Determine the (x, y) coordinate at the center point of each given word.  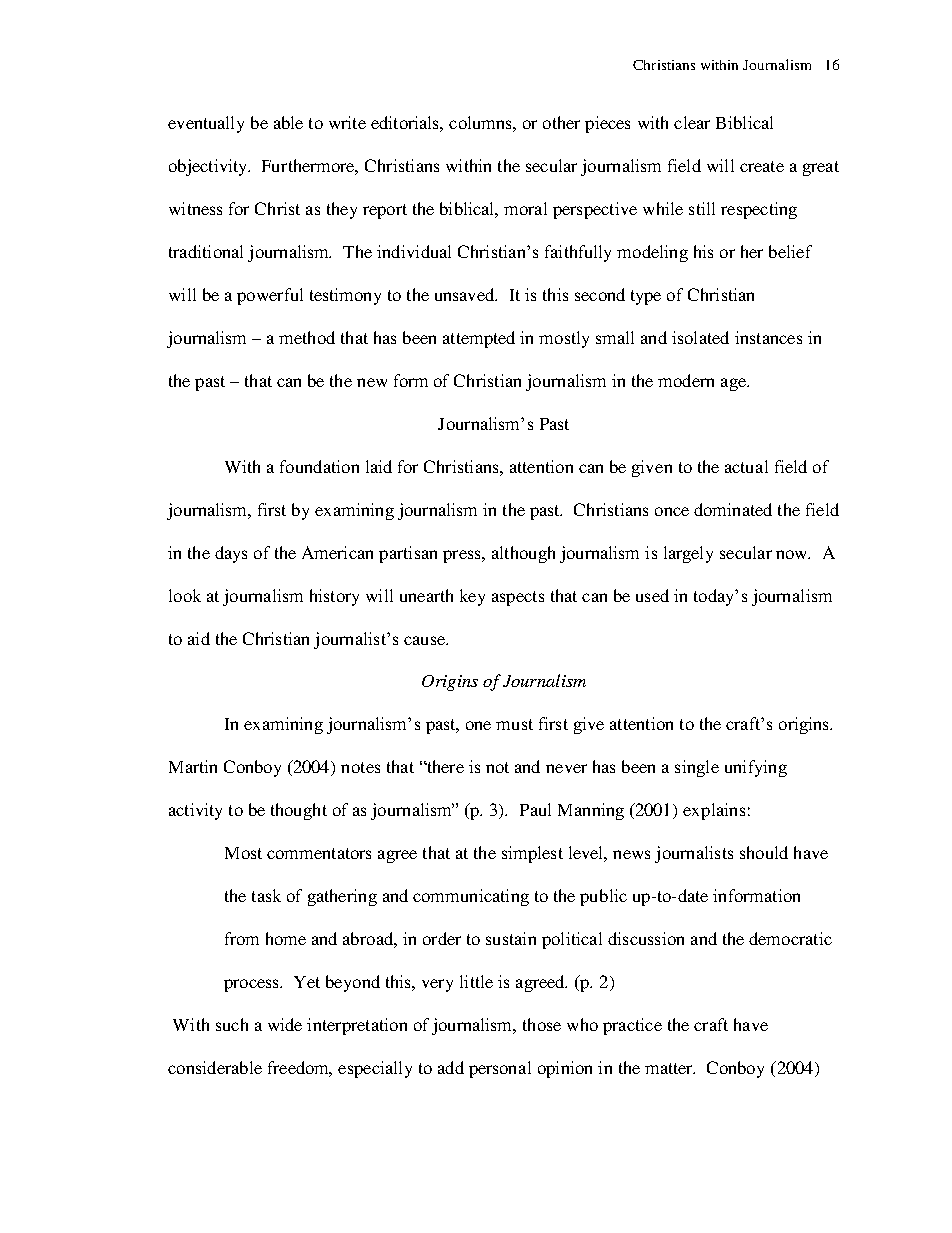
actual (746, 466)
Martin (193, 766)
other (561, 122)
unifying (756, 768)
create (762, 166)
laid (379, 466)
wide (285, 1024)
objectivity (209, 167)
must (514, 724)
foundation (319, 466)
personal (500, 1069)
